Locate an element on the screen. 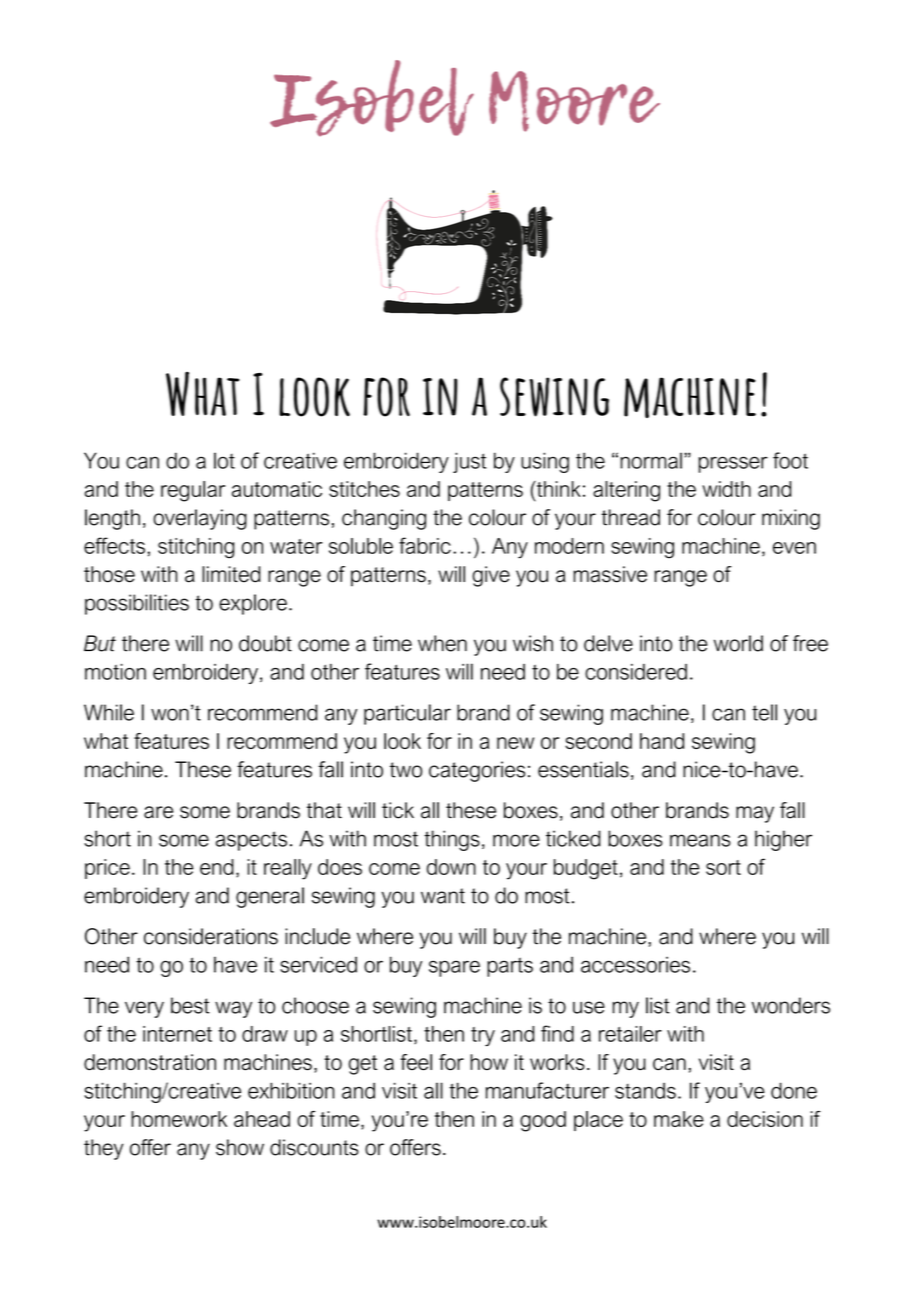  may is located at coordinates (755, 814).
